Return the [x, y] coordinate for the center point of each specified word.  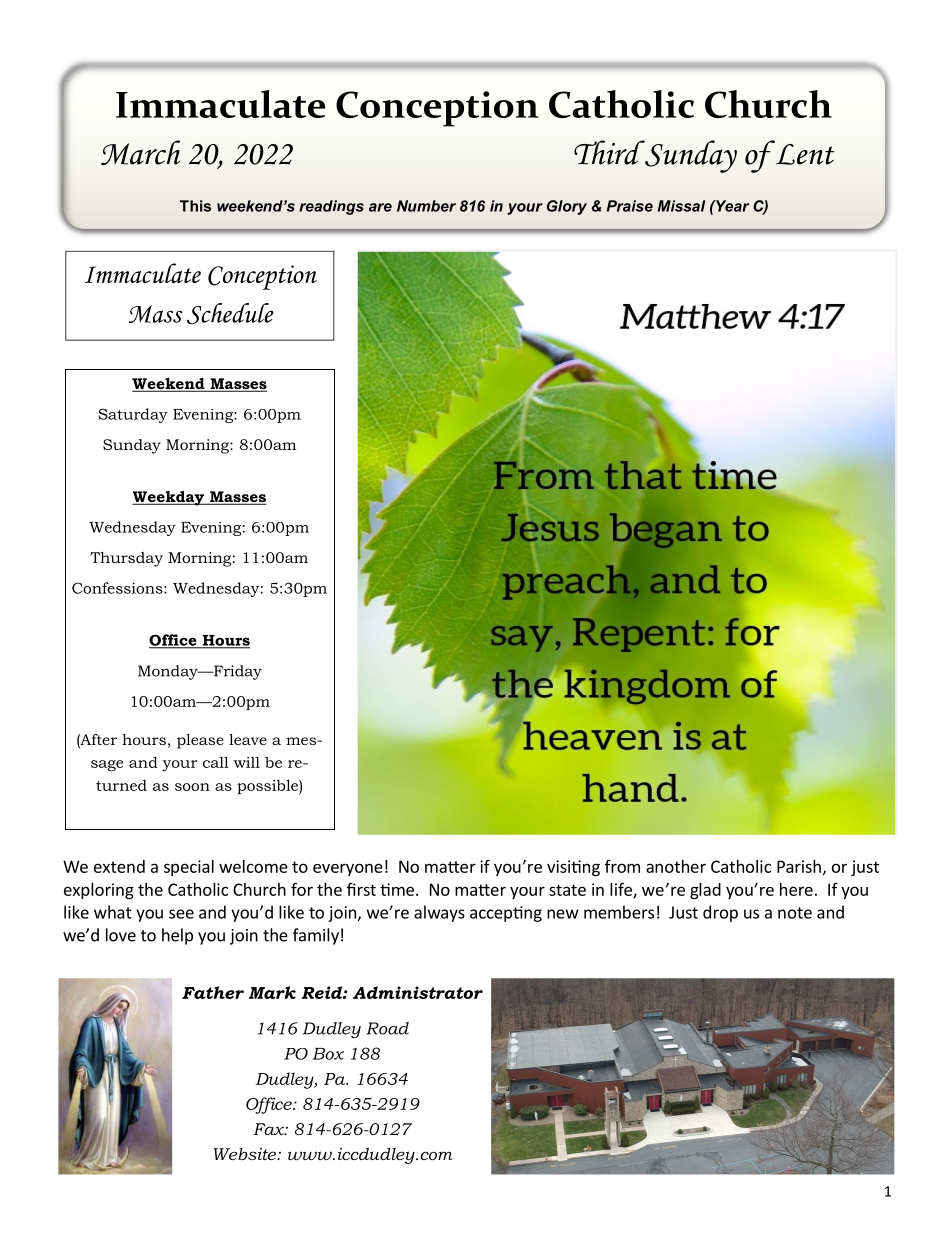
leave [248, 739]
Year [731, 206]
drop [720, 913]
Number [426, 206]
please [200, 741]
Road [387, 1028]
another [676, 866]
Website [246, 1154]
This [195, 206]
